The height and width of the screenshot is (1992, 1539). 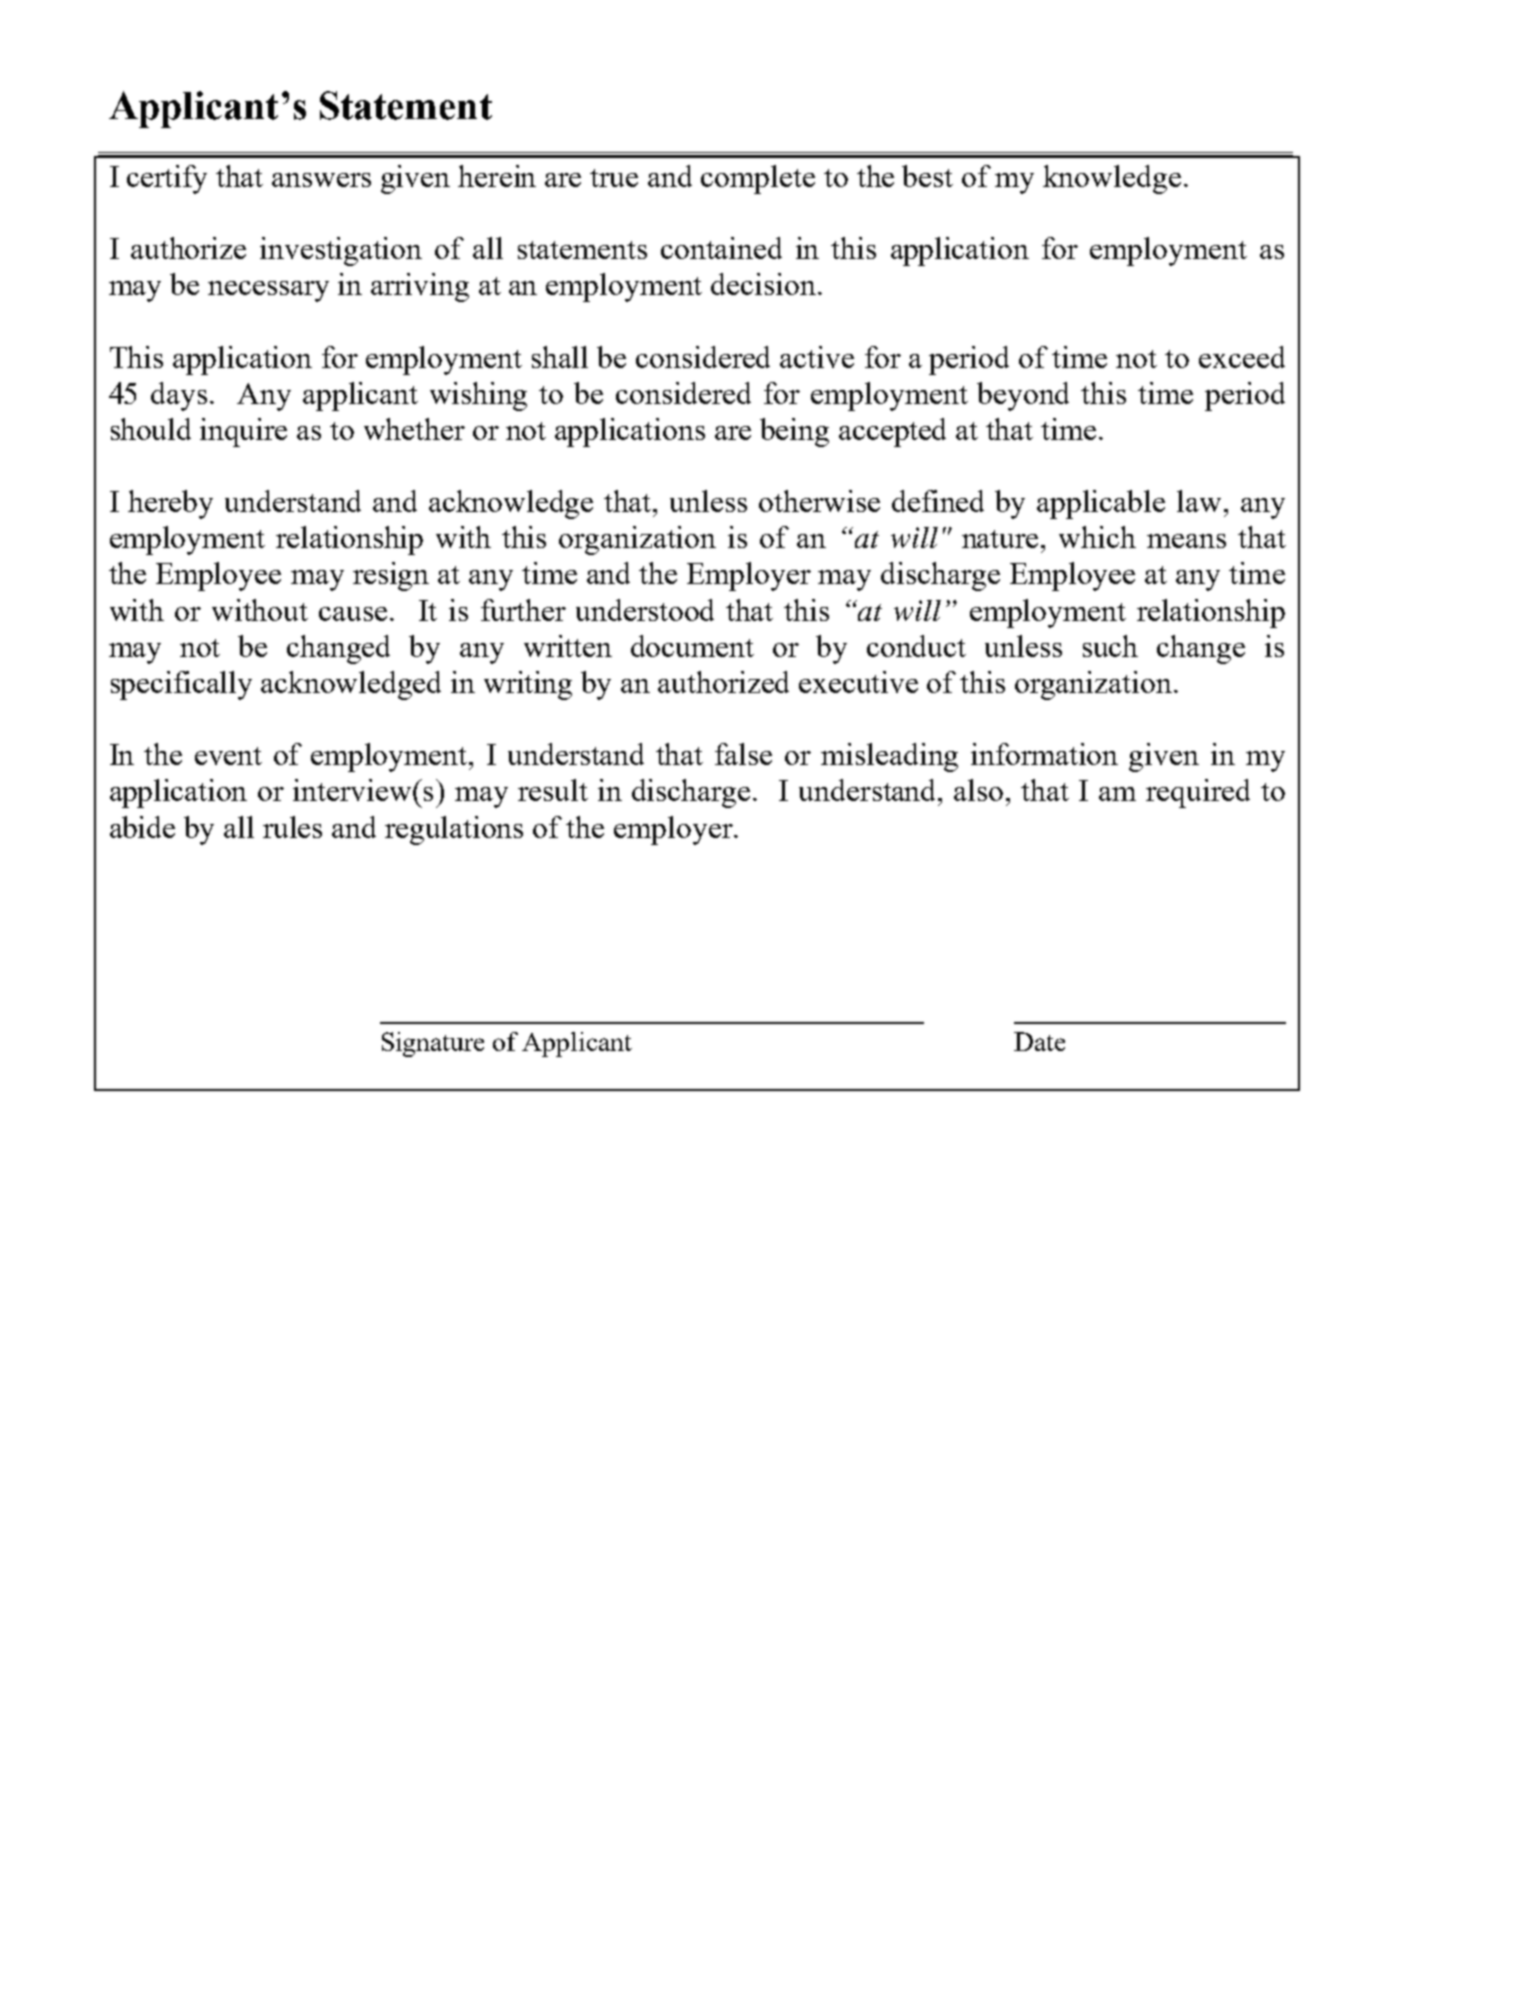 What do you see at coordinates (645, 610) in the screenshot?
I see `understood` at bounding box center [645, 610].
